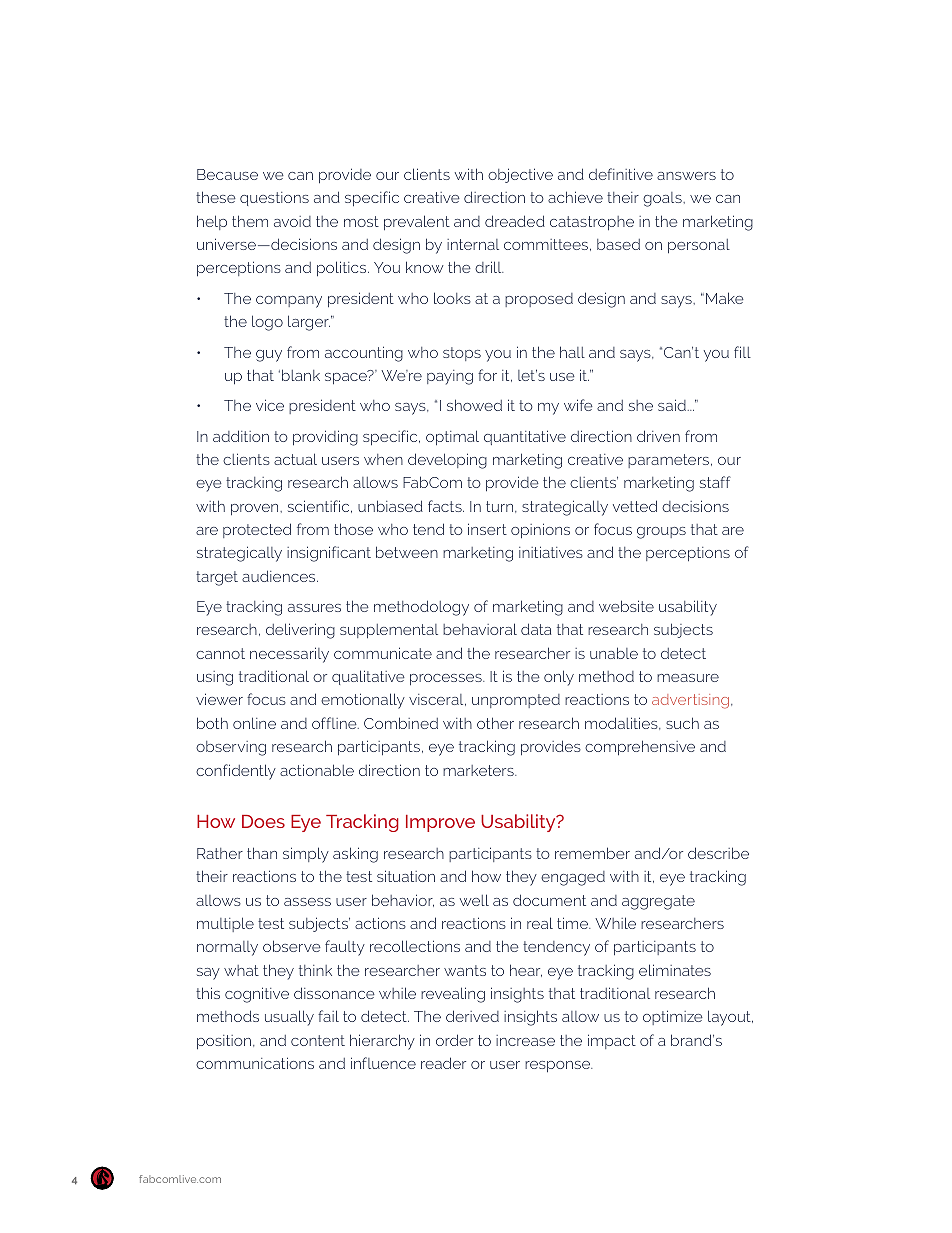 The height and width of the screenshot is (1233, 952). What do you see at coordinates (454, 1040) in the screenshot?
I see `order` at bounding box center [454, 1040].
